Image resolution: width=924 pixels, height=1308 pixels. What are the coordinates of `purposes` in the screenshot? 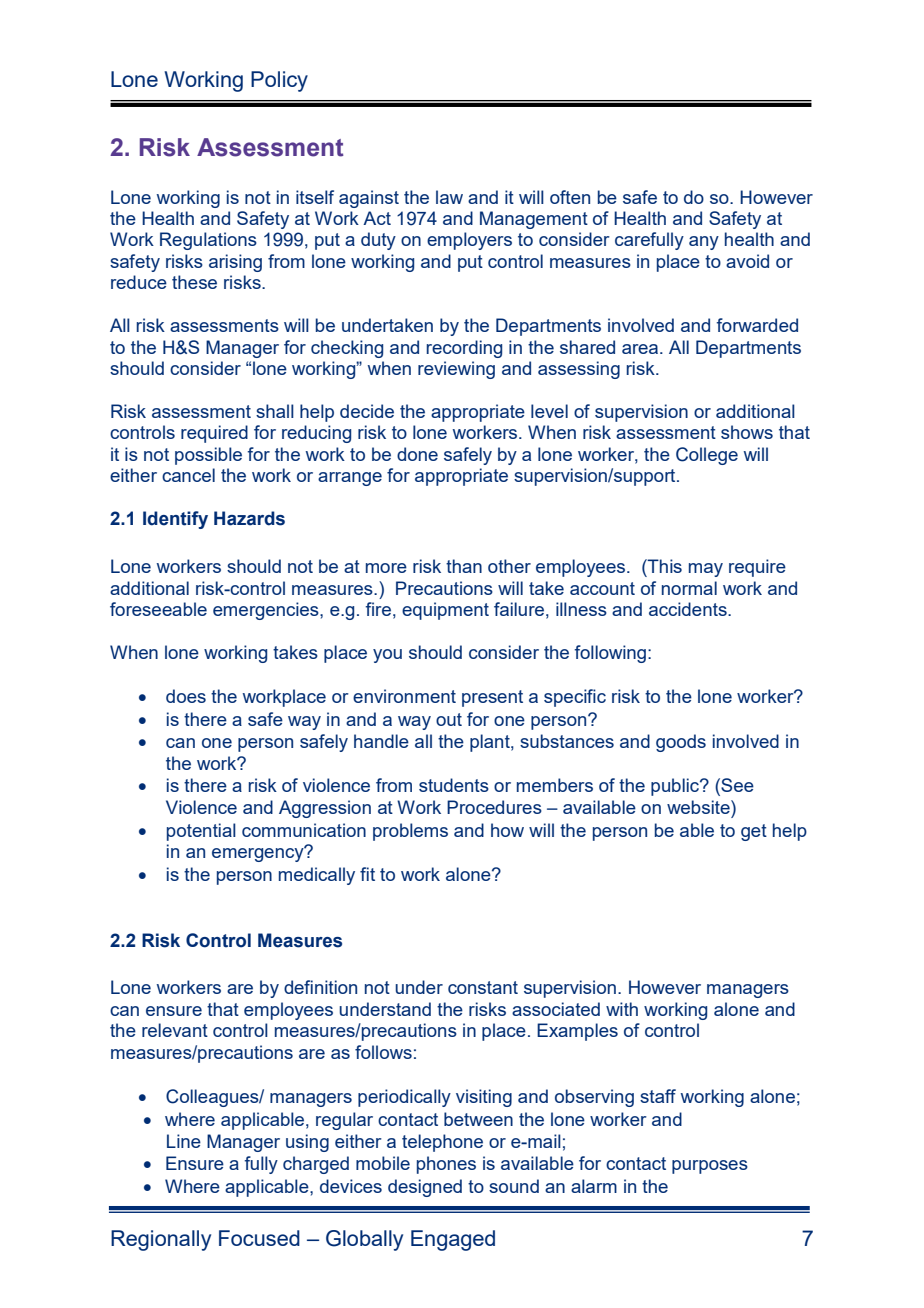 It's located at (710, 1167).
